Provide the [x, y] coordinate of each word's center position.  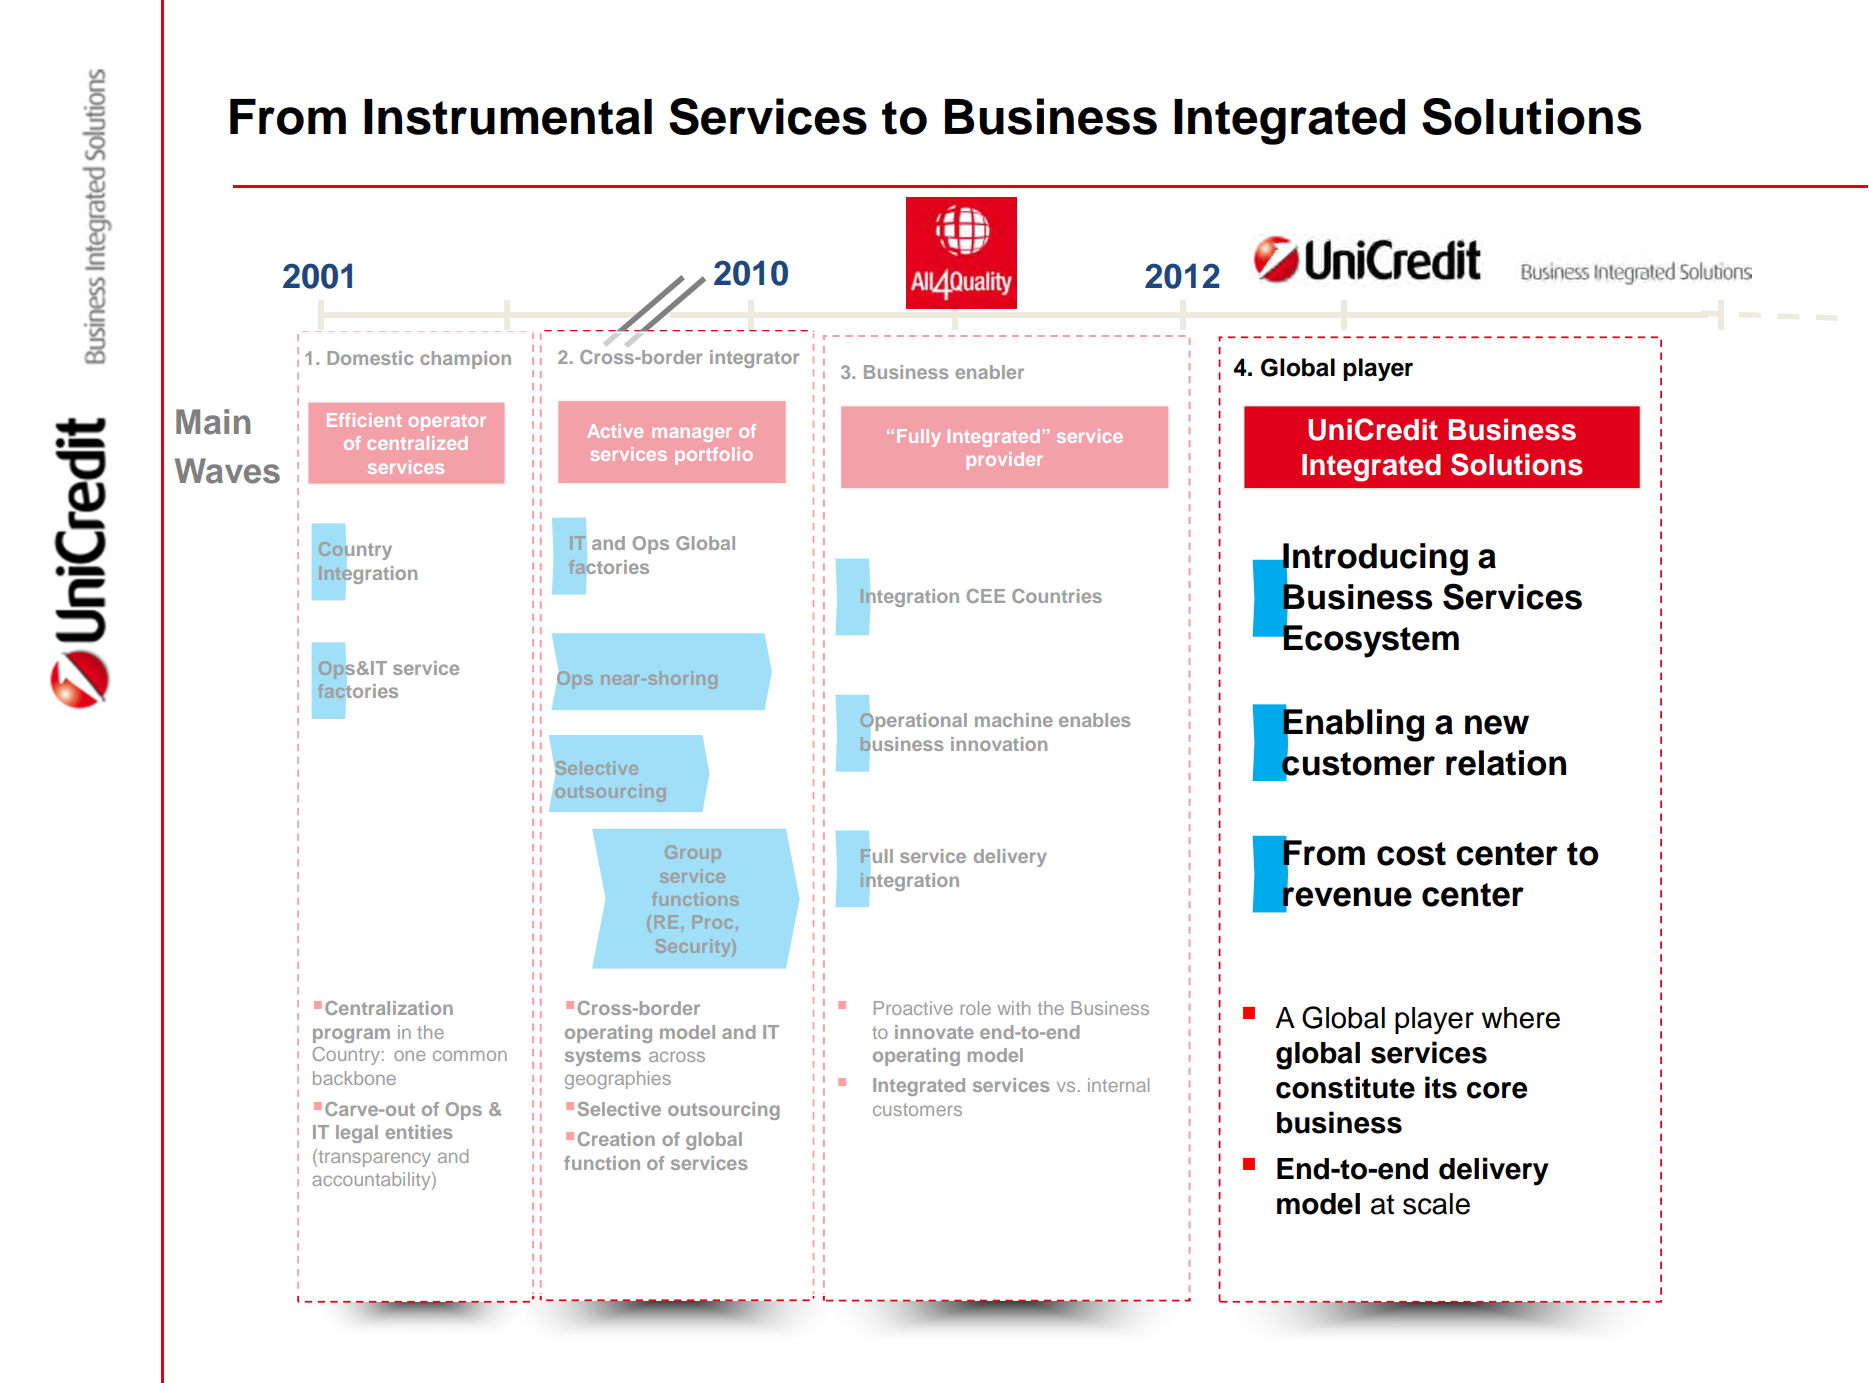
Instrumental [508, 117]
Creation [616, 1139]
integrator [754, 359]
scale [1436, 1204]
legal [357, 1134]
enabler [989, 372]
